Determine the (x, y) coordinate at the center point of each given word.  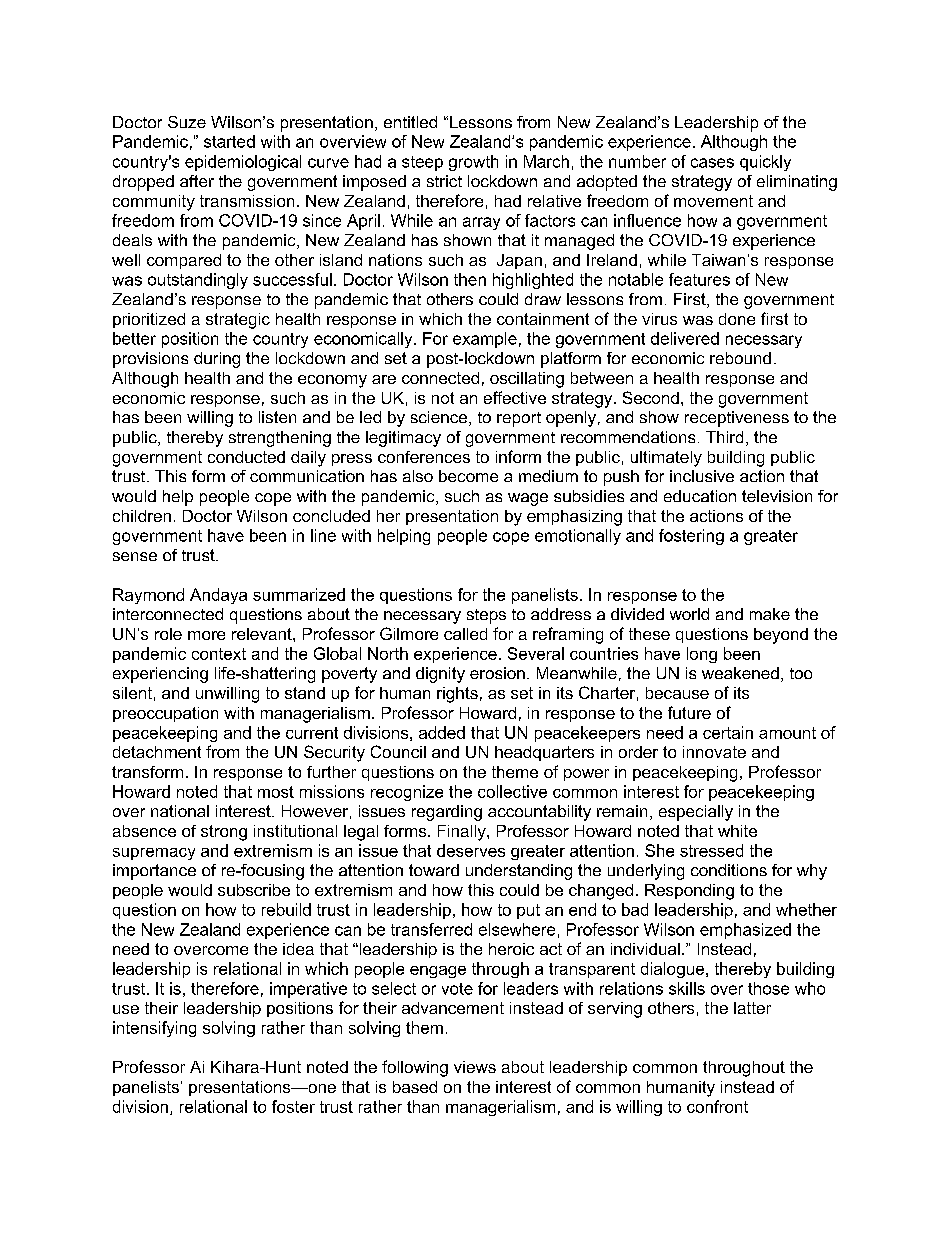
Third (724, 437)
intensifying (154, 1029)
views (475, 1067)
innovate (714, 752)
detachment (157, 752)
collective (512, 791)
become (468, 476)
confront (717, 1106)
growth (473, 163)
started (229, 141)
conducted (246, 457)
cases (712, 163)
